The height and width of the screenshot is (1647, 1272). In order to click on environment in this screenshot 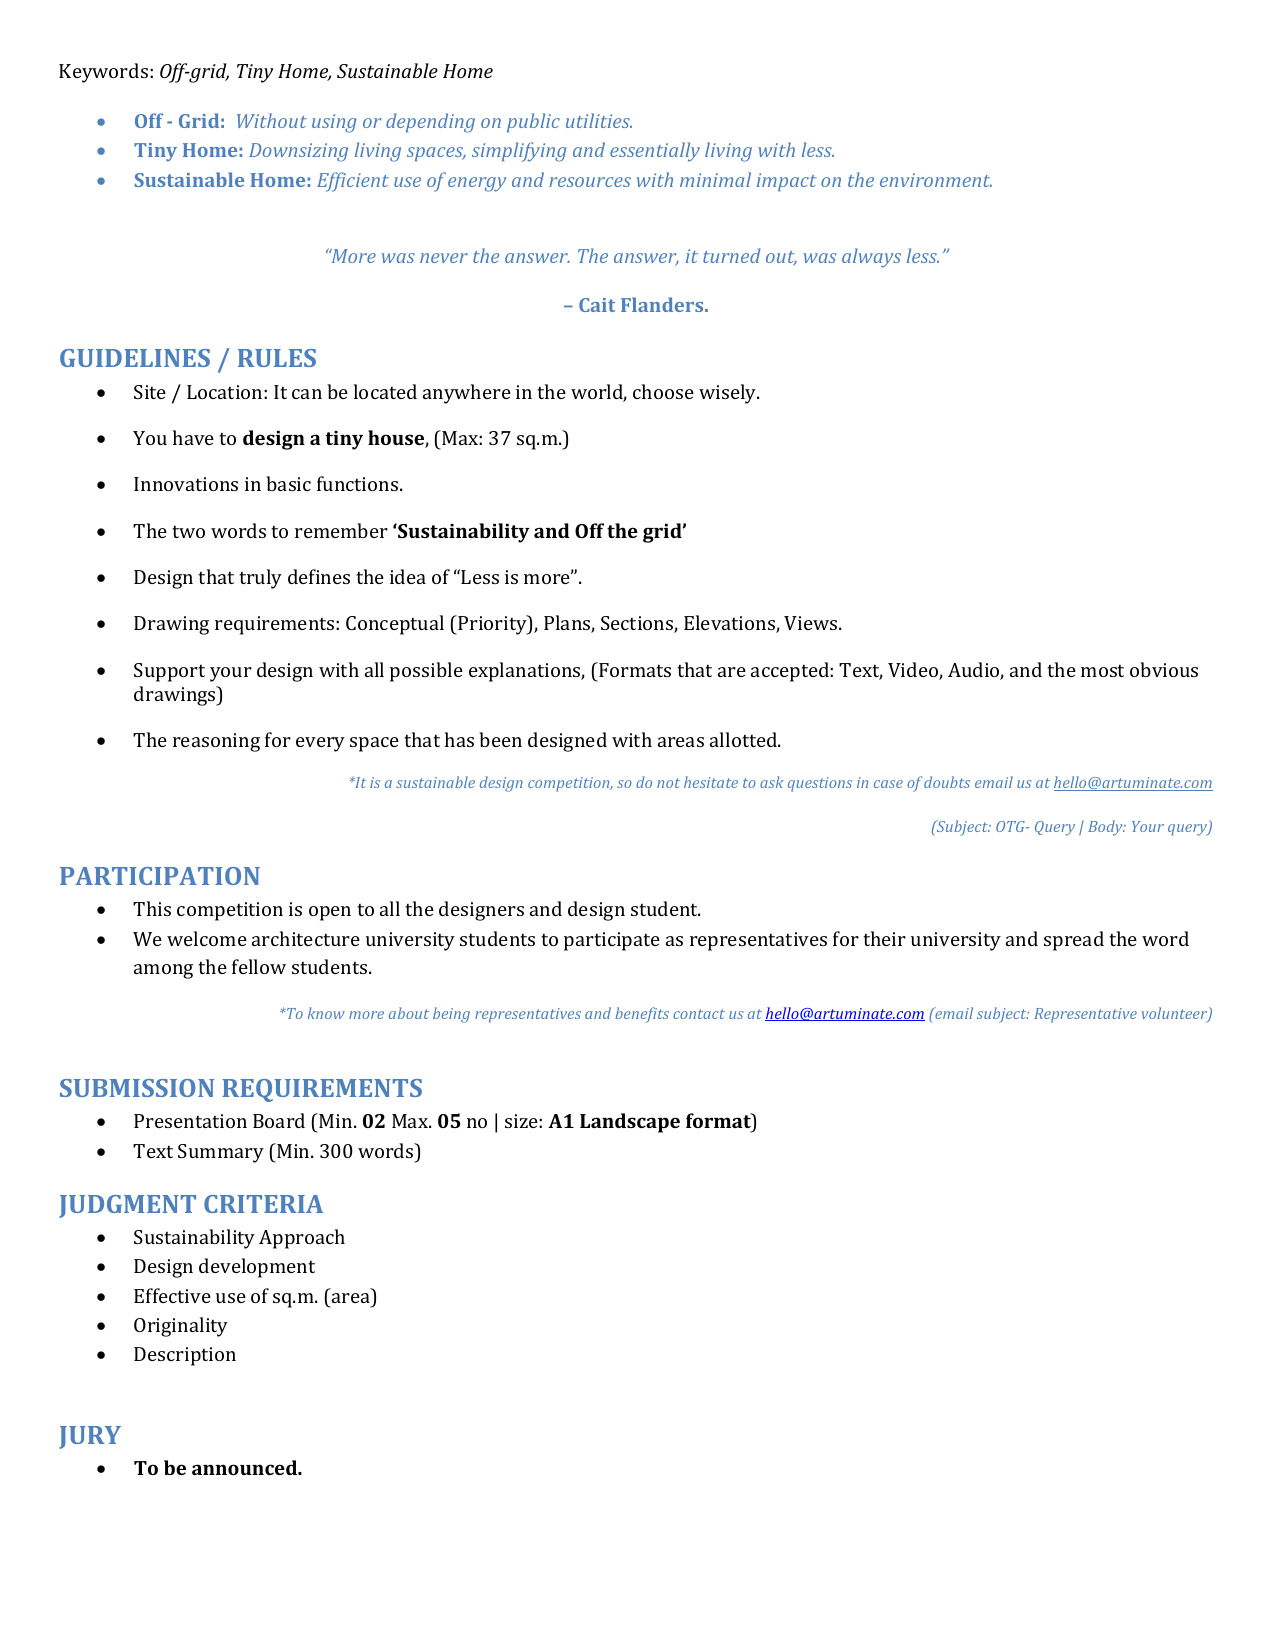, I will do `click(936, 180)`.
